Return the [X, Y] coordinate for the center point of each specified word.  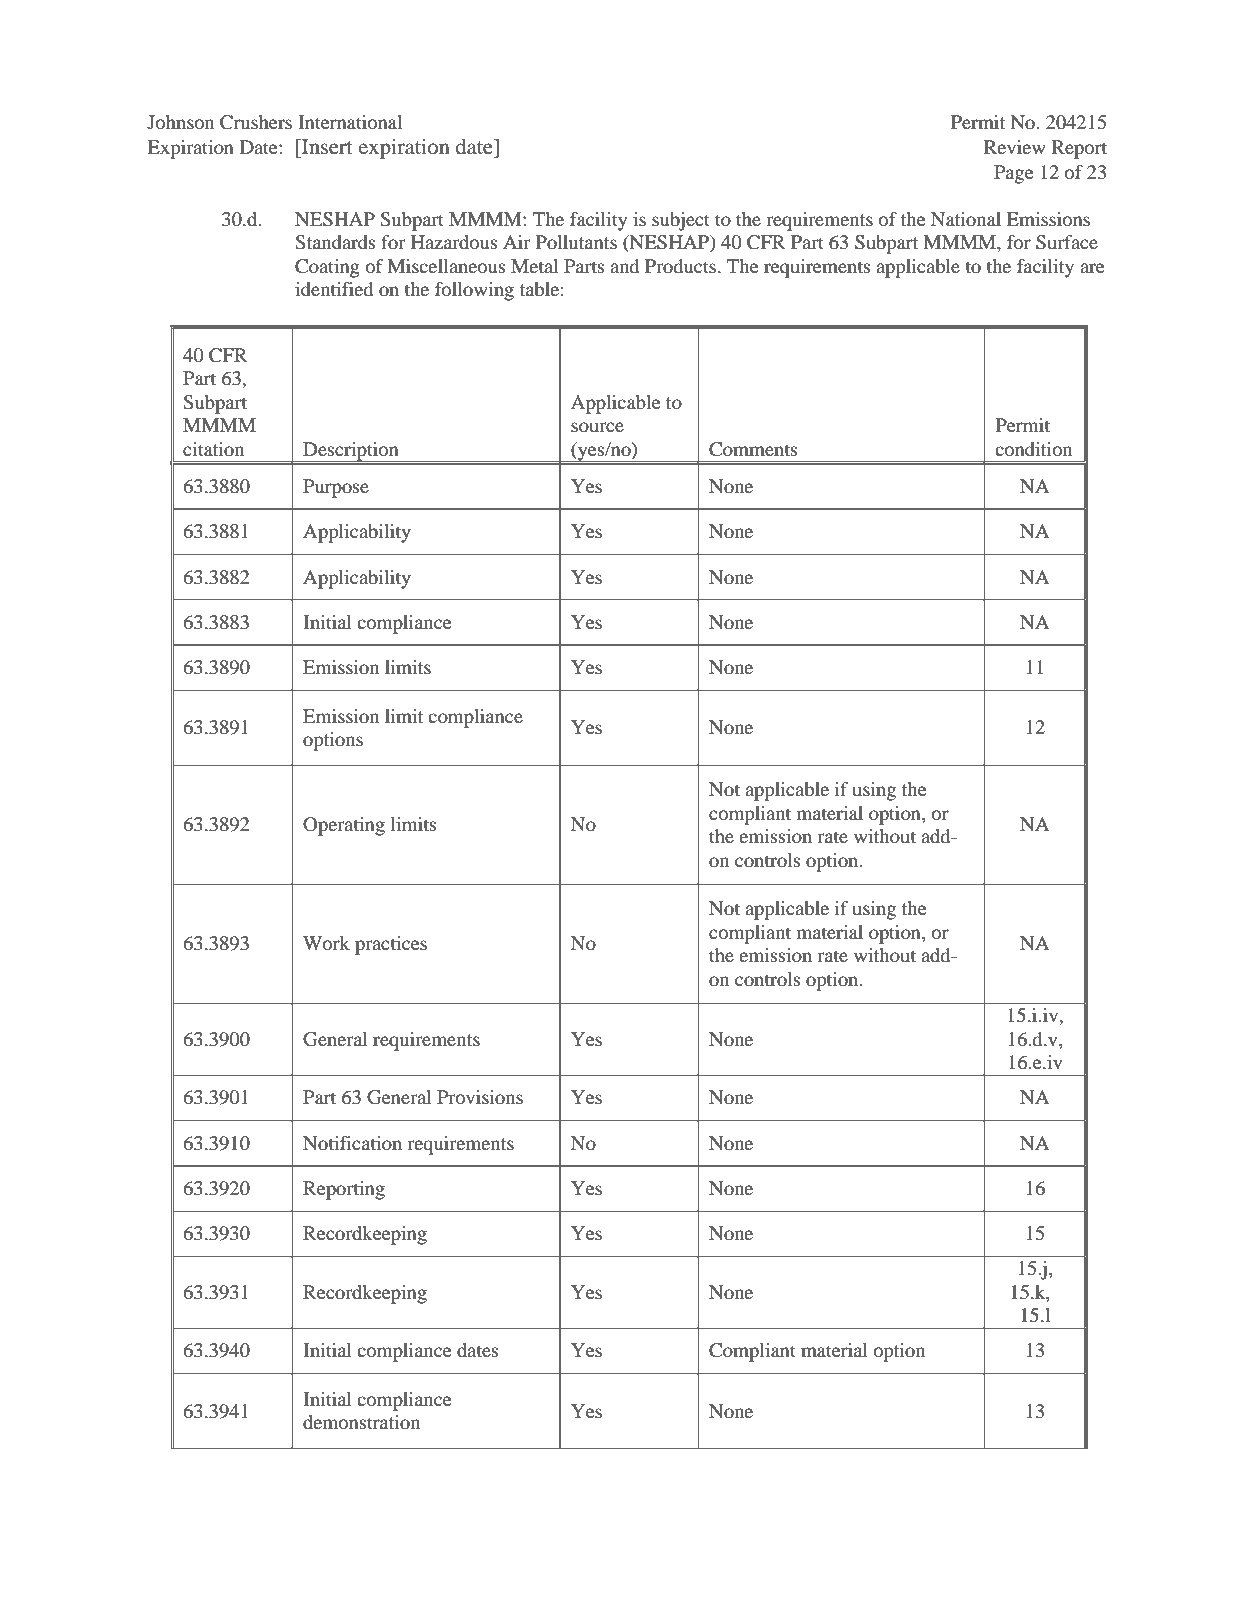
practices [391, 945]
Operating [344, 826]
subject [681, 221]
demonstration [361, 1422]
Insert [326, 147]
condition [1033, 449]
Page [1013, 174]
